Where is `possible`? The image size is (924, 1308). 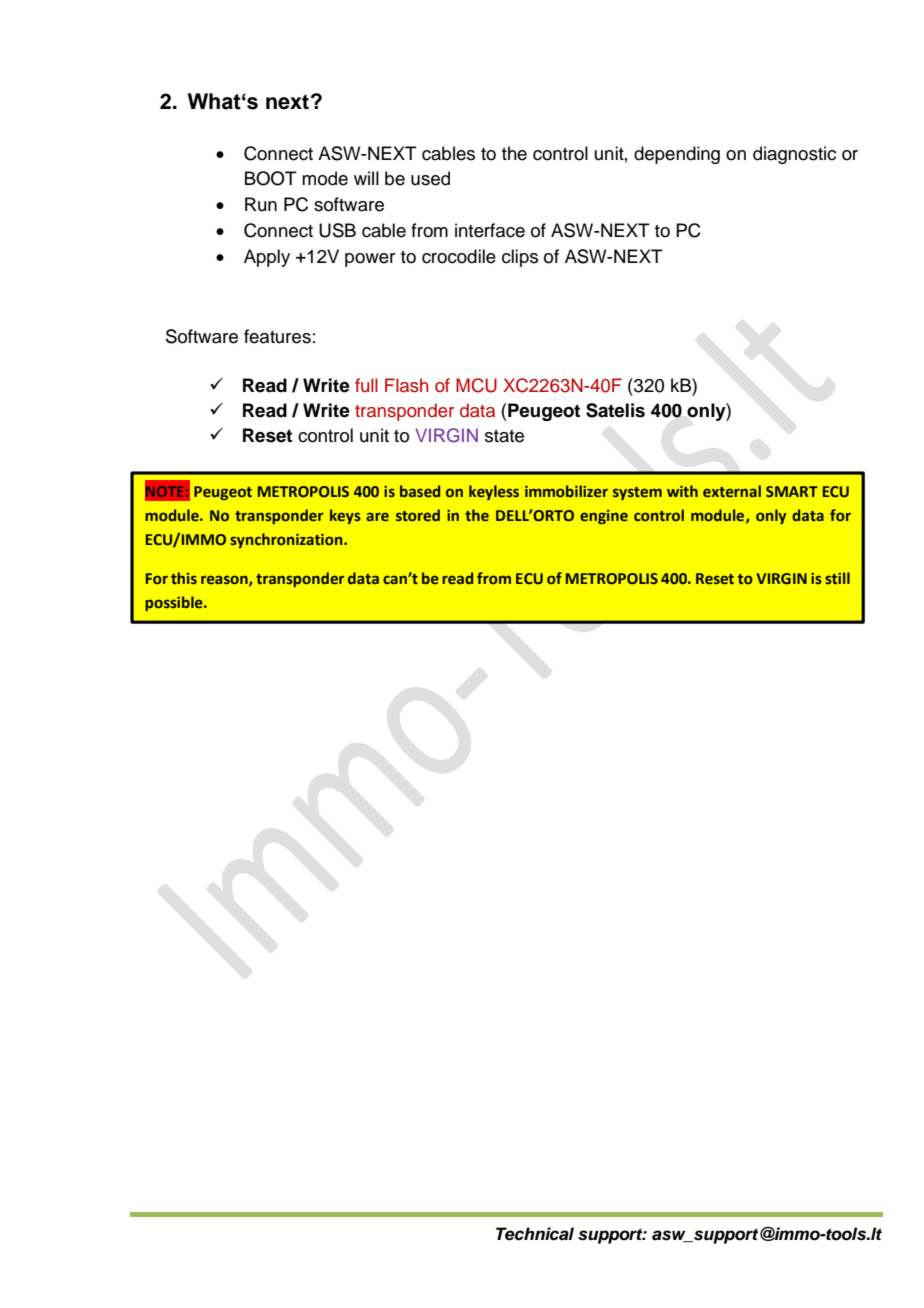
possible is located at coordinates (175, 603).
